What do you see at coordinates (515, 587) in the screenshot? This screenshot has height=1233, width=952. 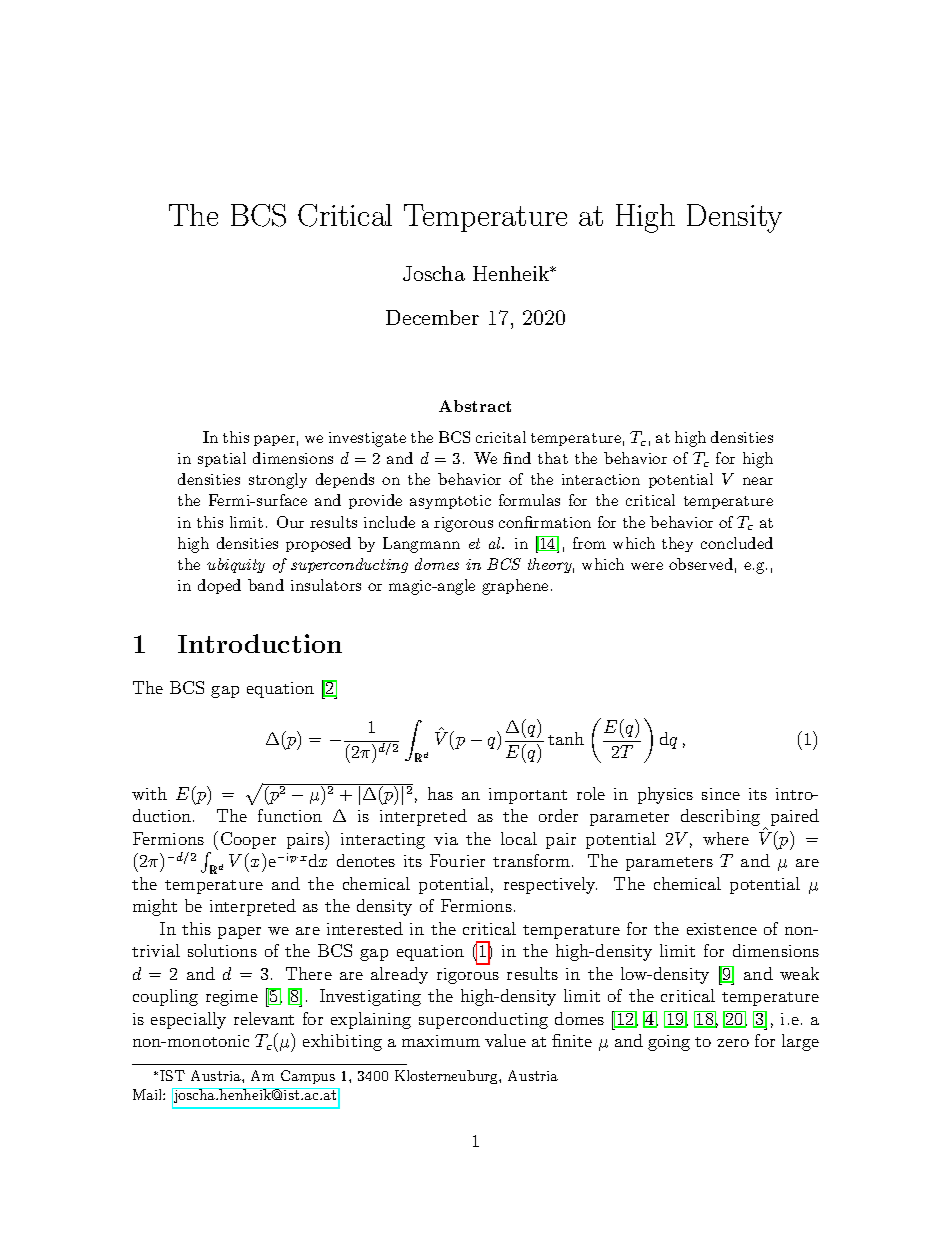 I see `graphene` at bounding box center [515, 587].
